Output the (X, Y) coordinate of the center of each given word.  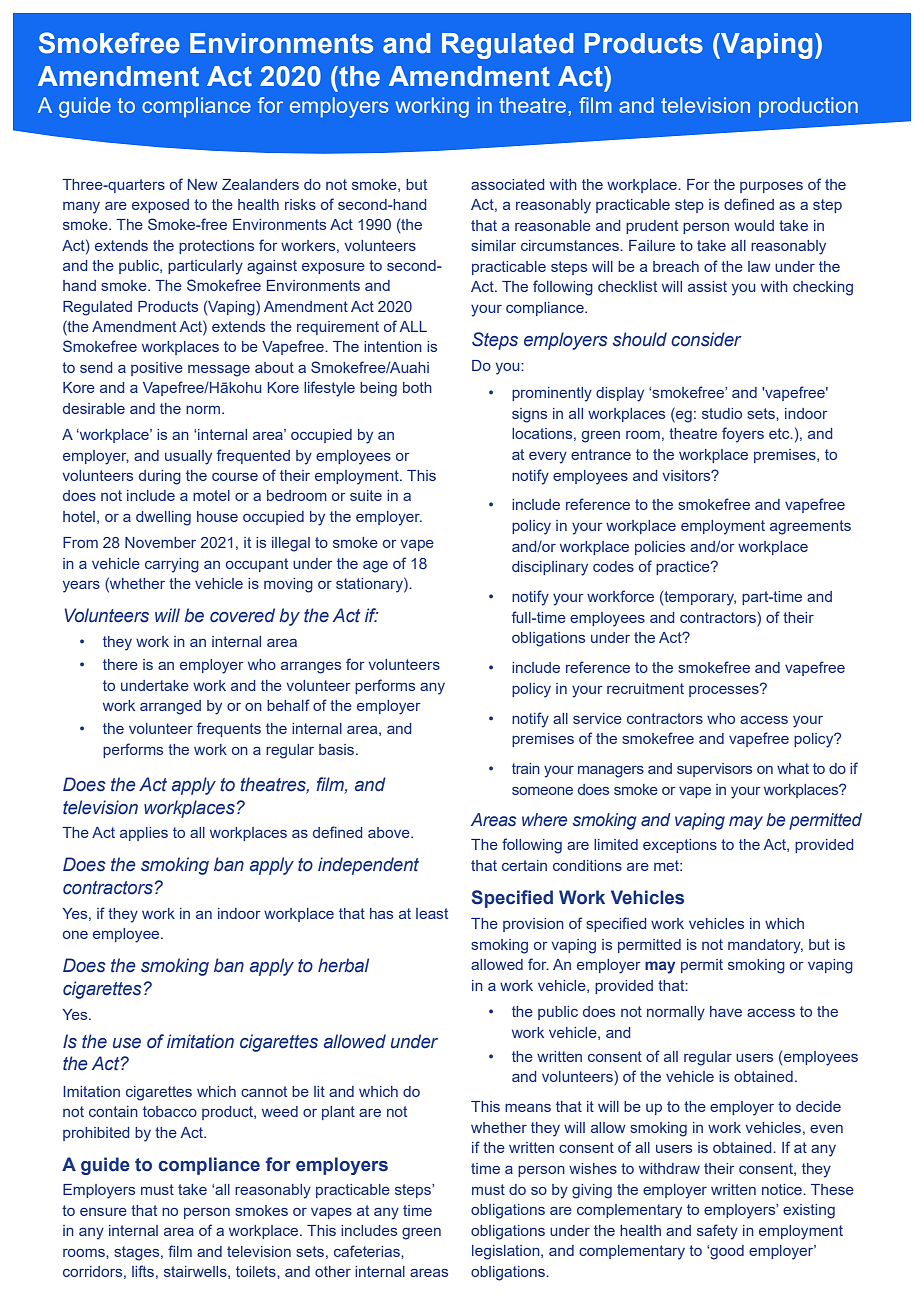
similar (493, 245)
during (160, 477)
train (526, 768)
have (726, 1011)
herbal (343, 965)
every (548, 458)
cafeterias (368, 1251)
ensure (103, 1212)
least (432, 913)
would (754, 225)
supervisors (714, 770)
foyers (743, 435)
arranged (170, 707)
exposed (160, 206)
